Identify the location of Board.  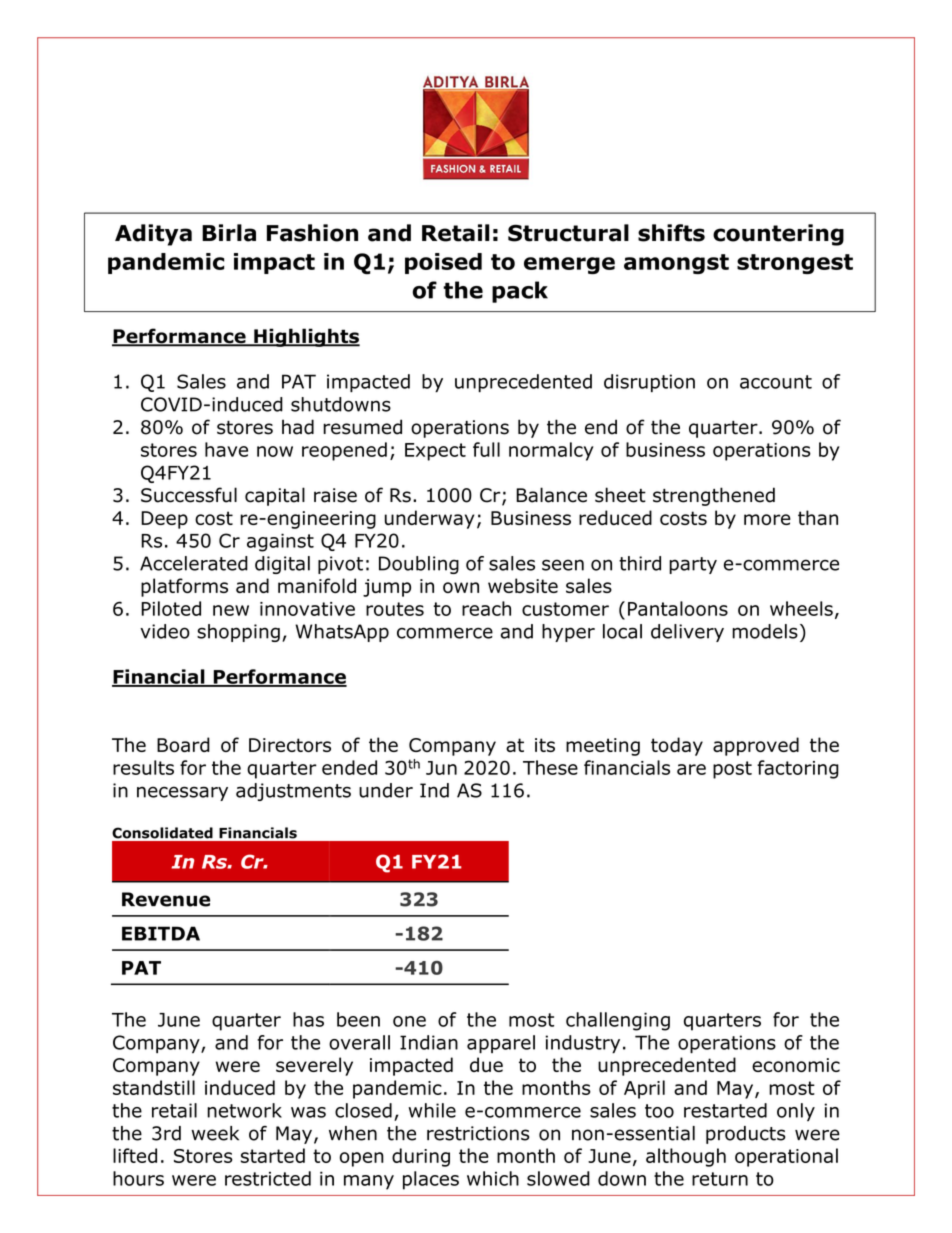
(183, 744).
